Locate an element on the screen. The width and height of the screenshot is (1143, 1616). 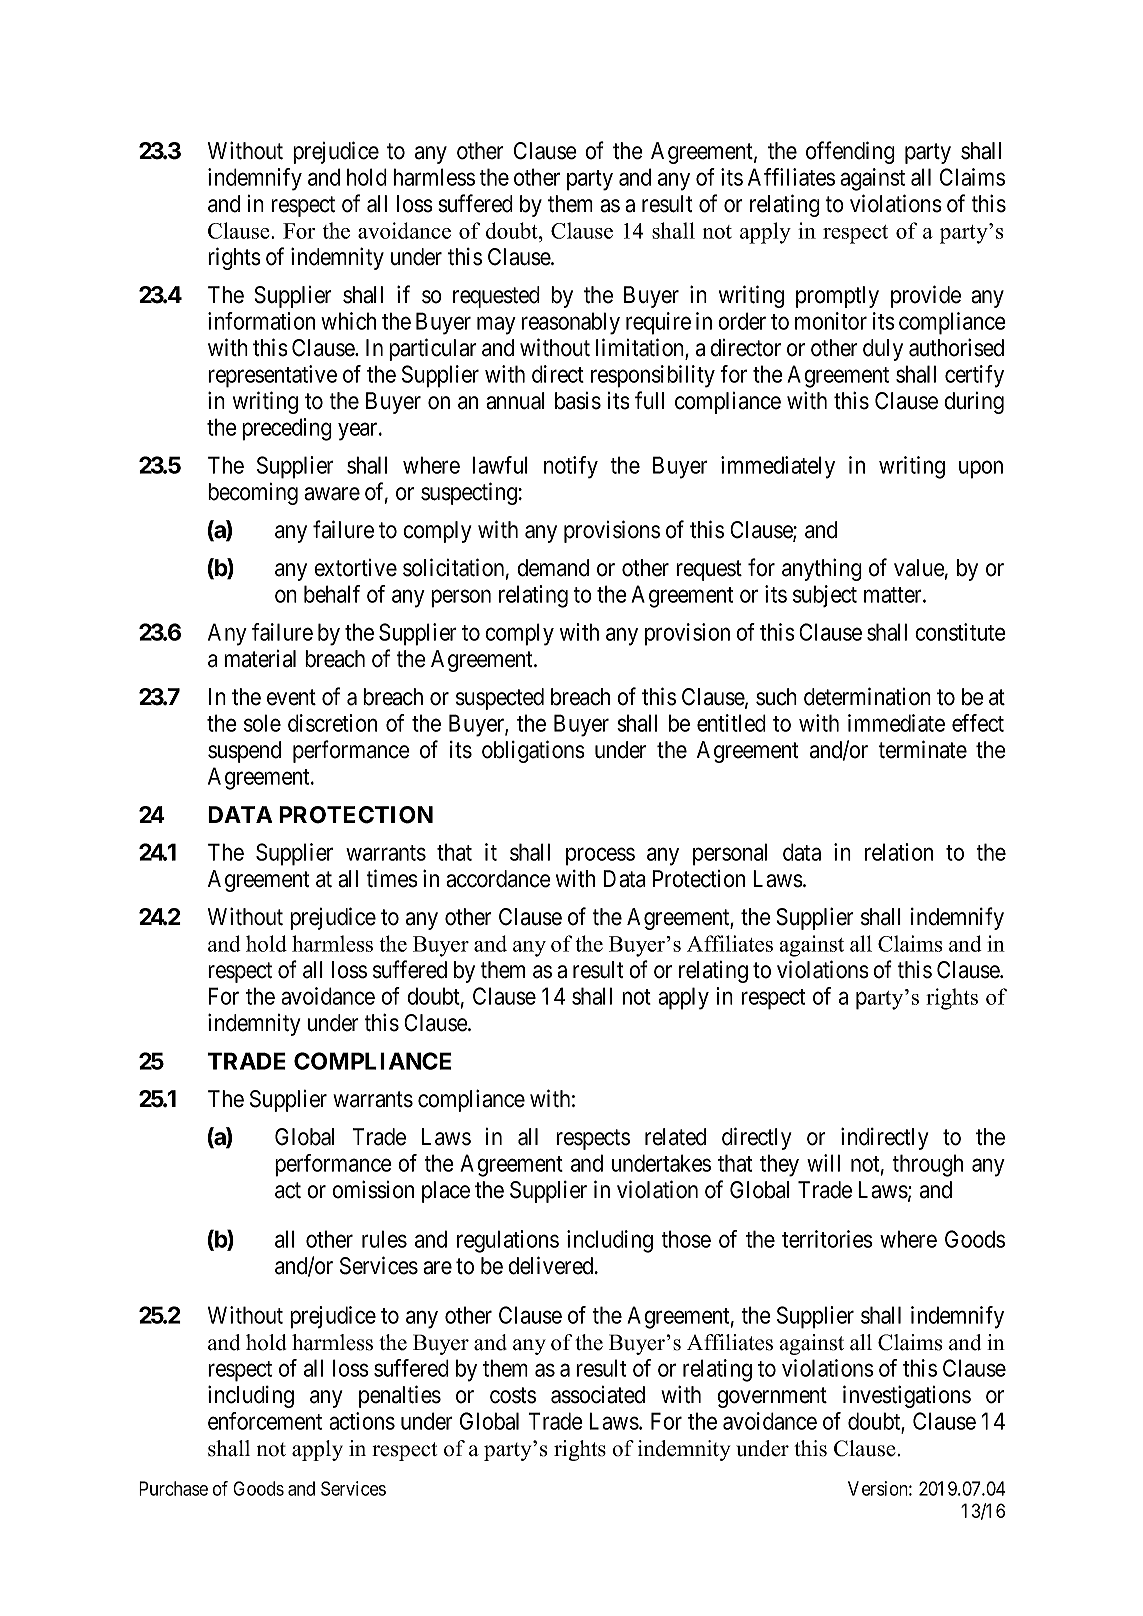
relation is located at coordinates (899, 852).
